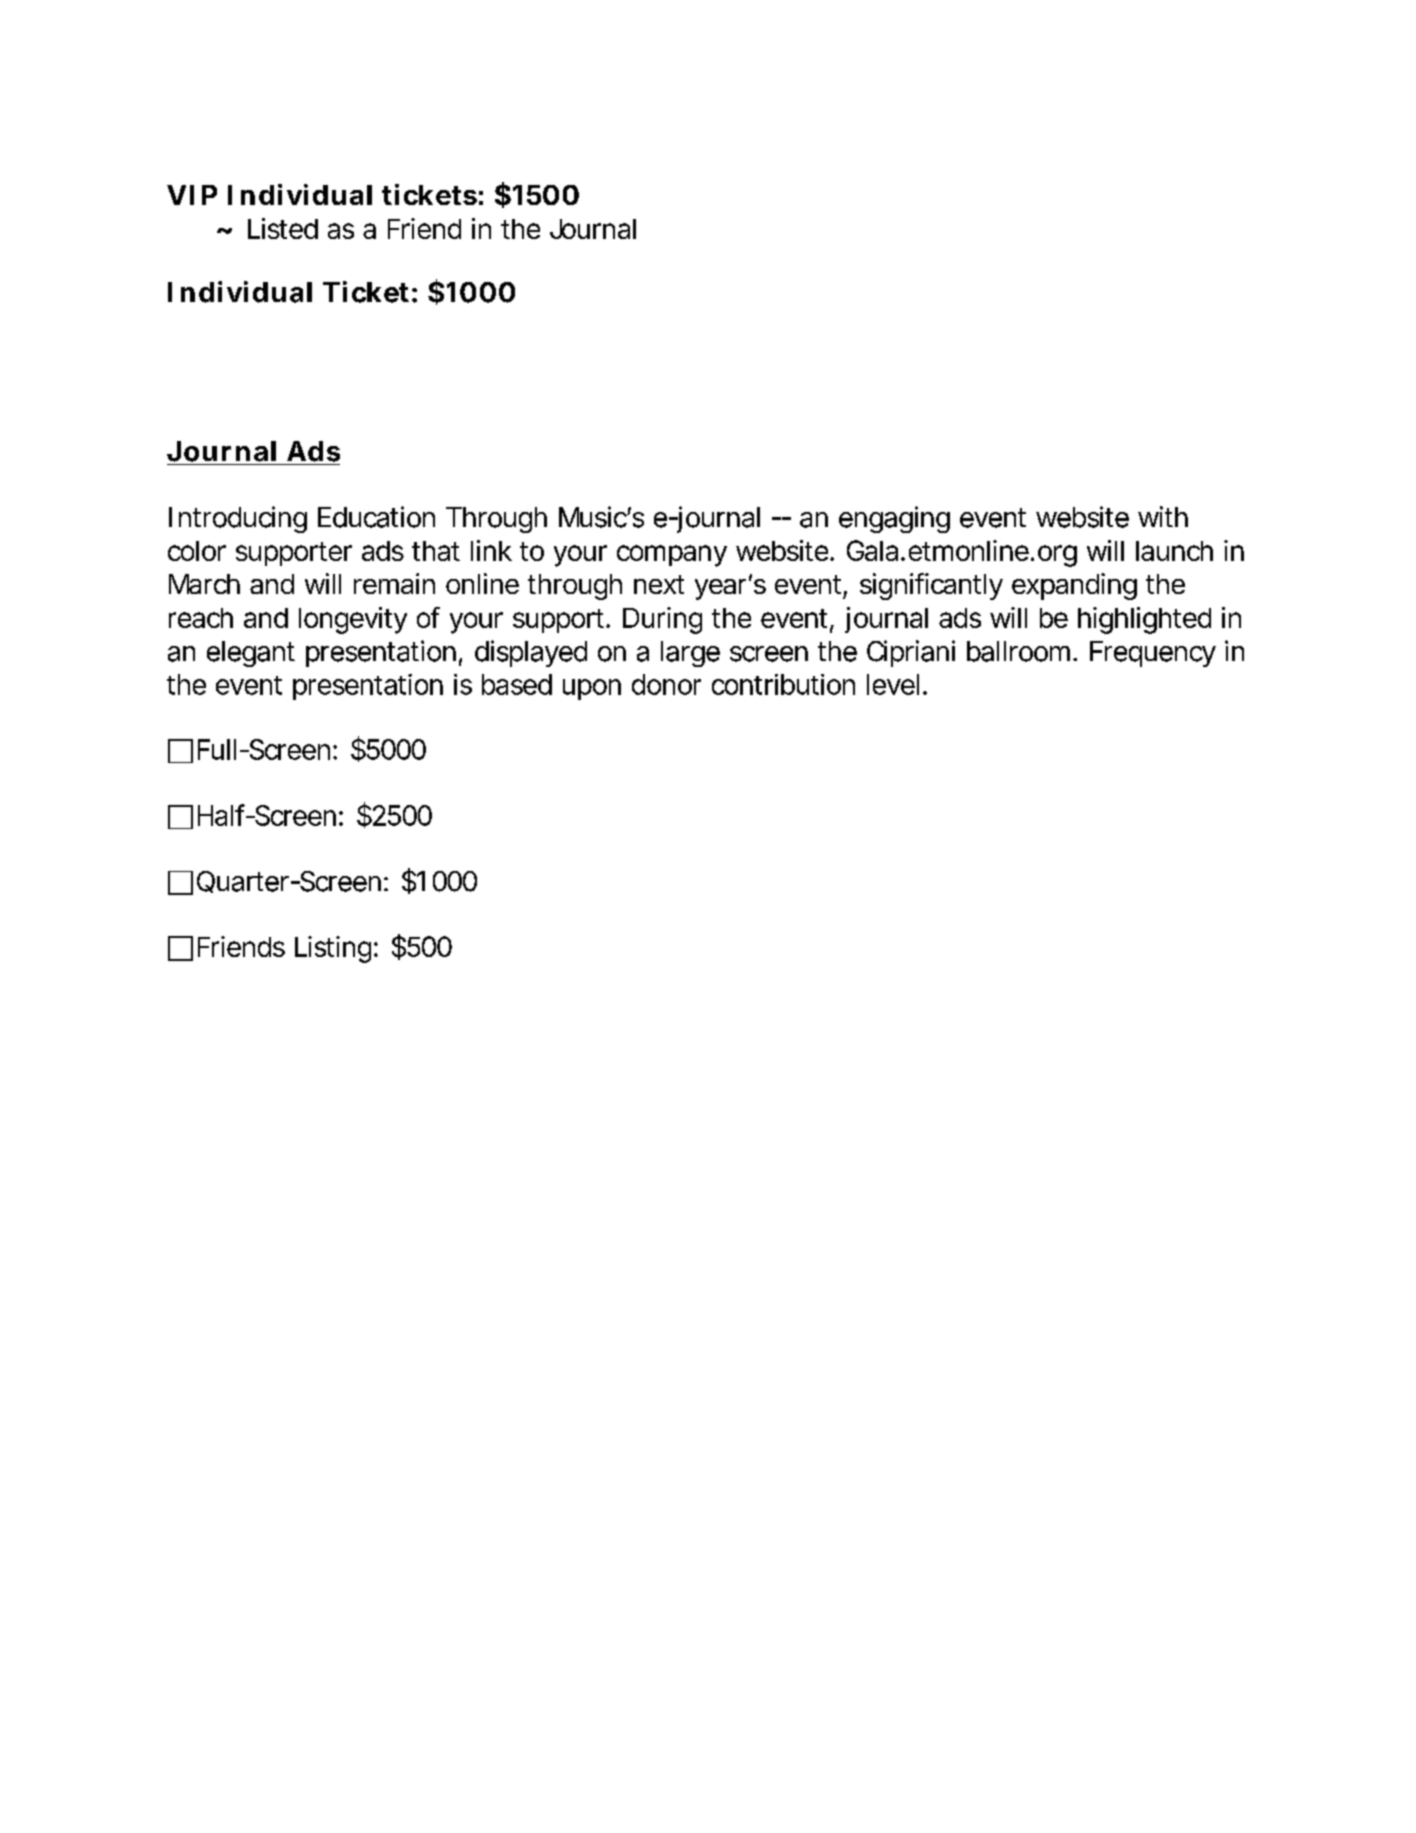  I want to click on VIP, so click(192, 195).
